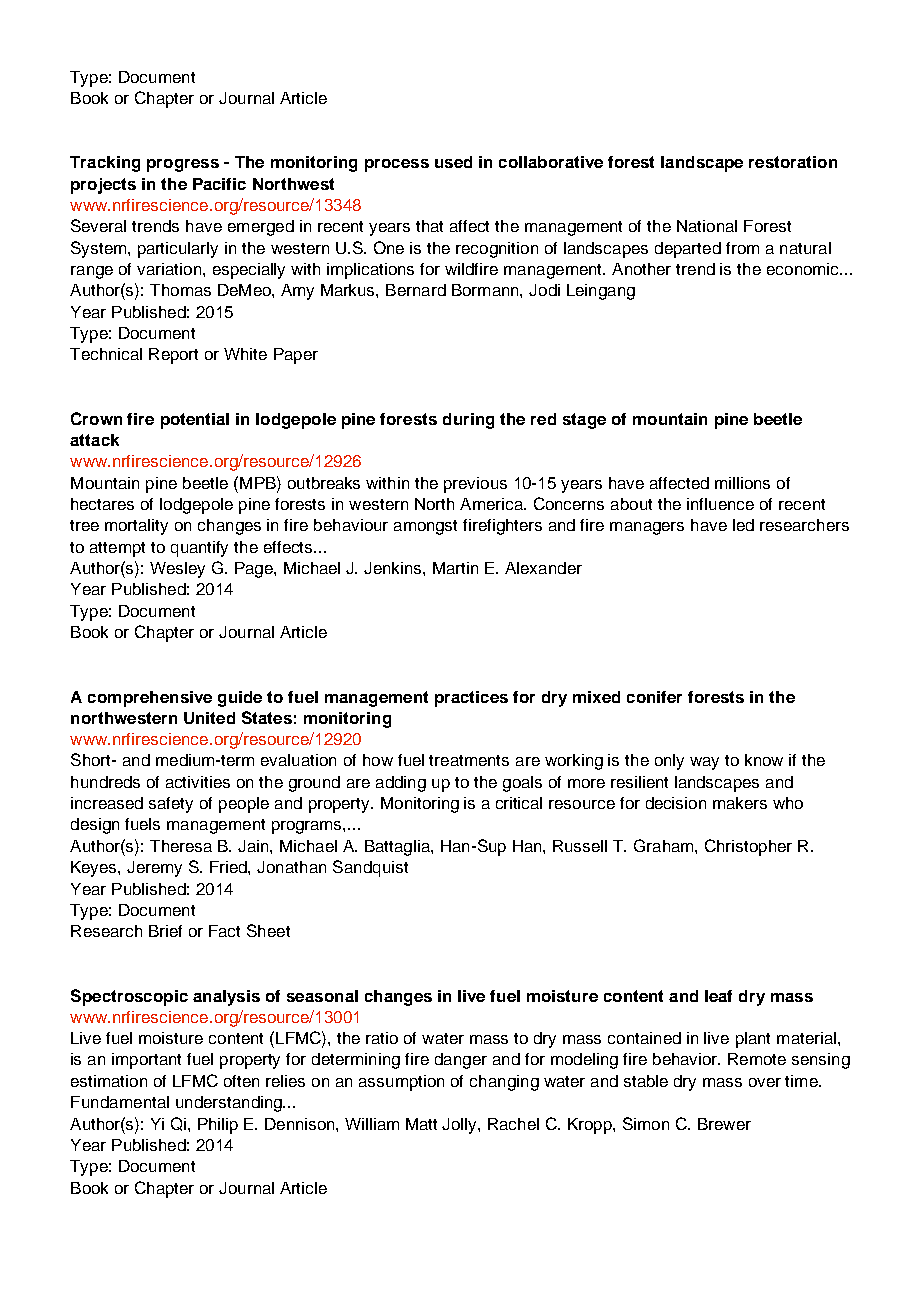 The image size is (924, 1308). What do you see at coordinates (453, 162) in the screenshot?
I see `used` at bounding box center [453, 162].
